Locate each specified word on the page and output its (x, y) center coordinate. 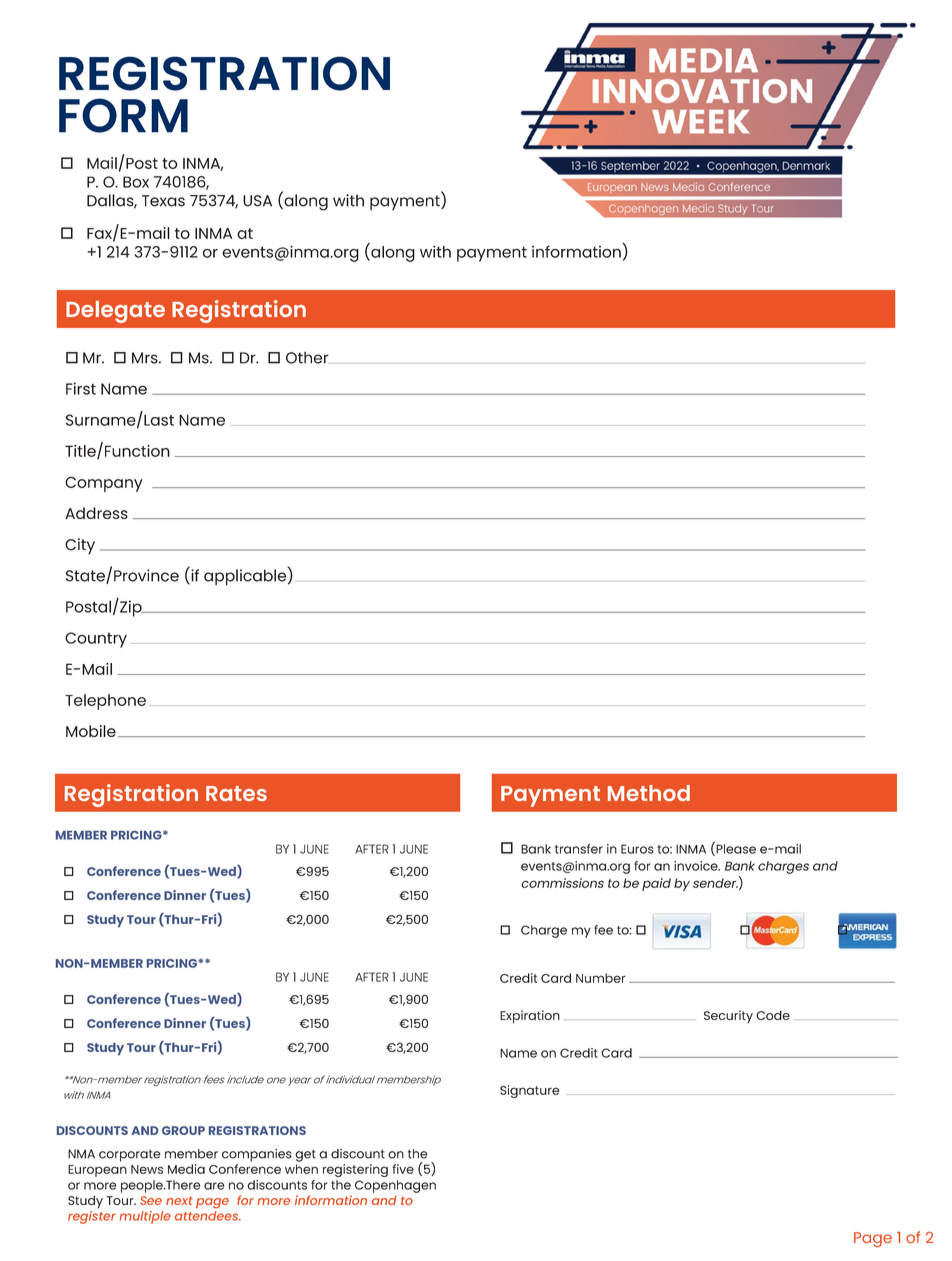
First (81, 388)
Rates (236, 793)
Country (96, 640)
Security (728, 1016)
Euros (637, 849)
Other (307, 358)
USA (257, 201)
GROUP (183, 1130)
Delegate (115, 312)
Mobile (91, 731)
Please (735, 849)
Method (649, 793)
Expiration (530, 1017)
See (151, 1200)
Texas (163, 201)
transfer (579, 849)
